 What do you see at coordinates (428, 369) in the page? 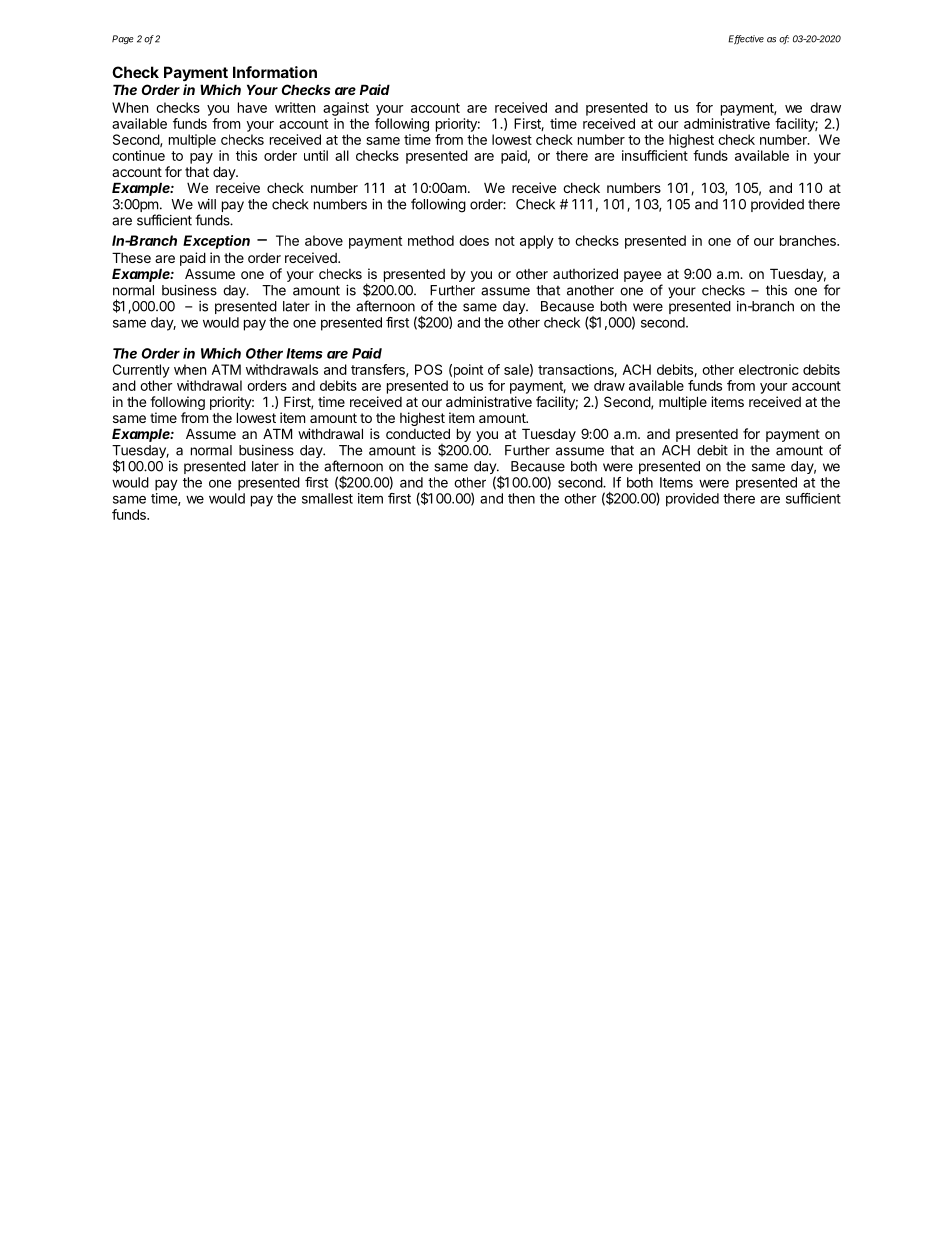
I see `POS` at bounding box center [428, 369].
